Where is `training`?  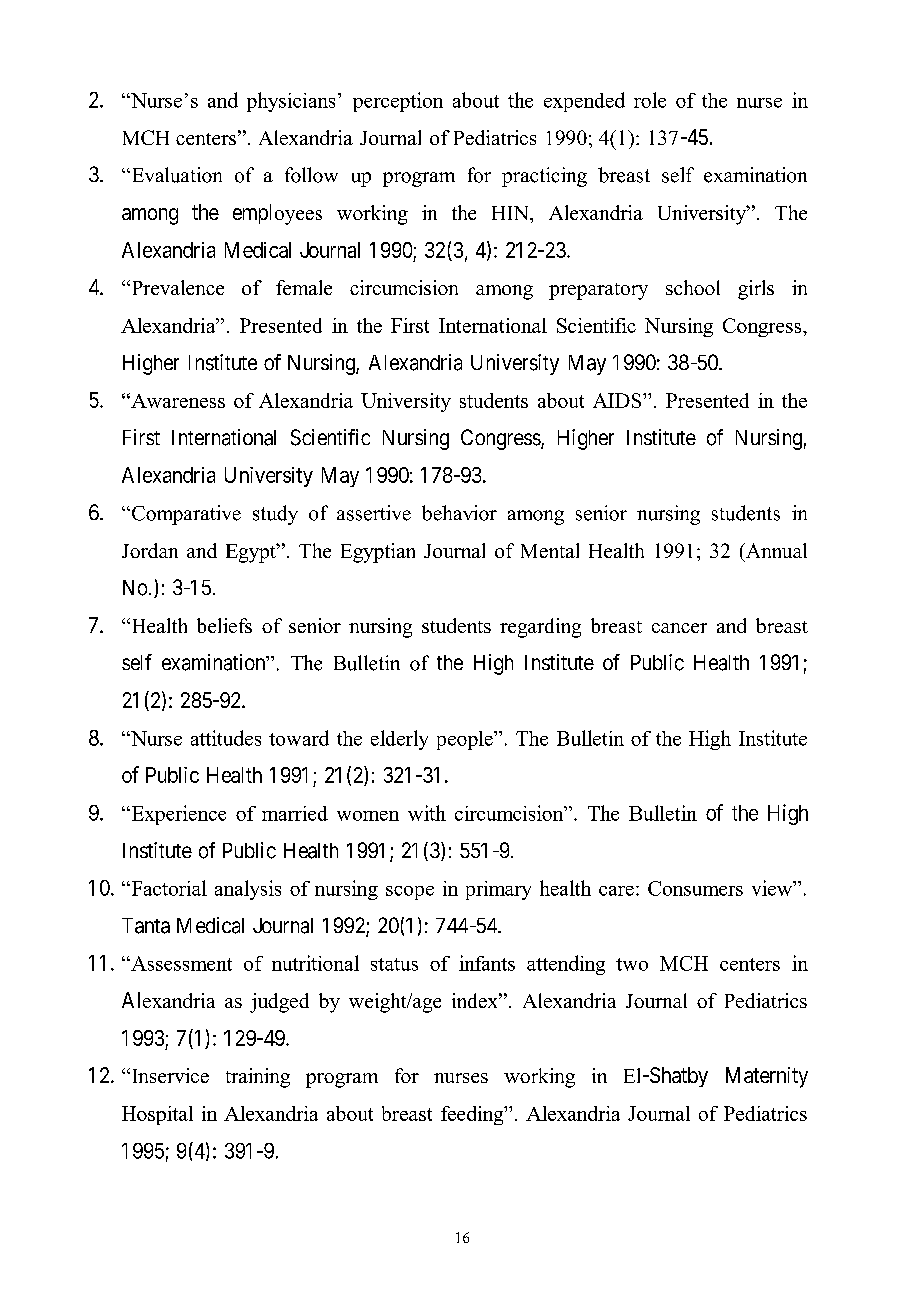
training is located at coordinates (258, 1078).
